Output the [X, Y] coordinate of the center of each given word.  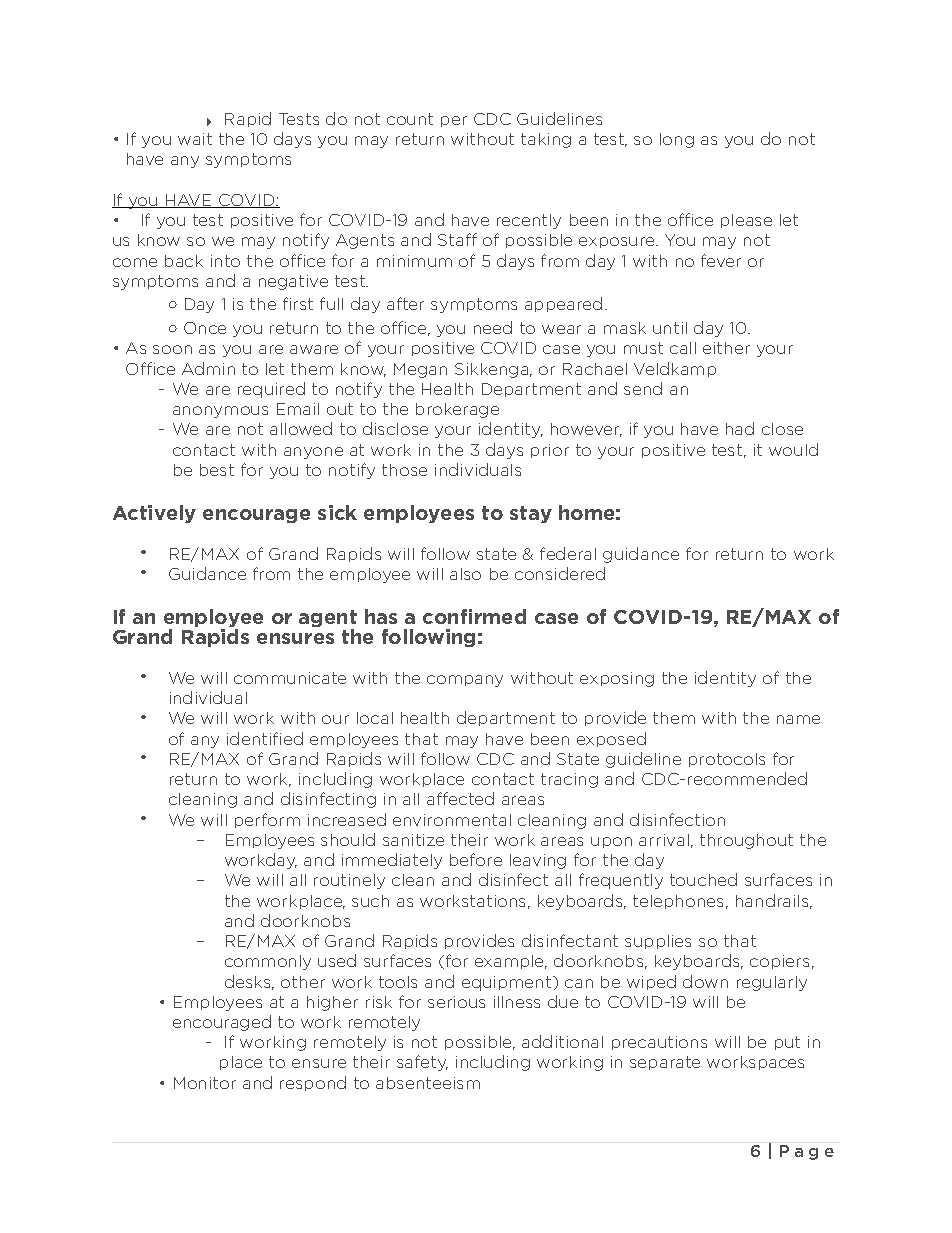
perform [267, 820]
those [404, 470]
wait [195, 139]
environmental [452, 820]
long [677, 140]
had [740, 428]
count [410, 119]
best [217, 470]
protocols [727, 760]
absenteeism [428, 1083]
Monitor [205, 1083]
